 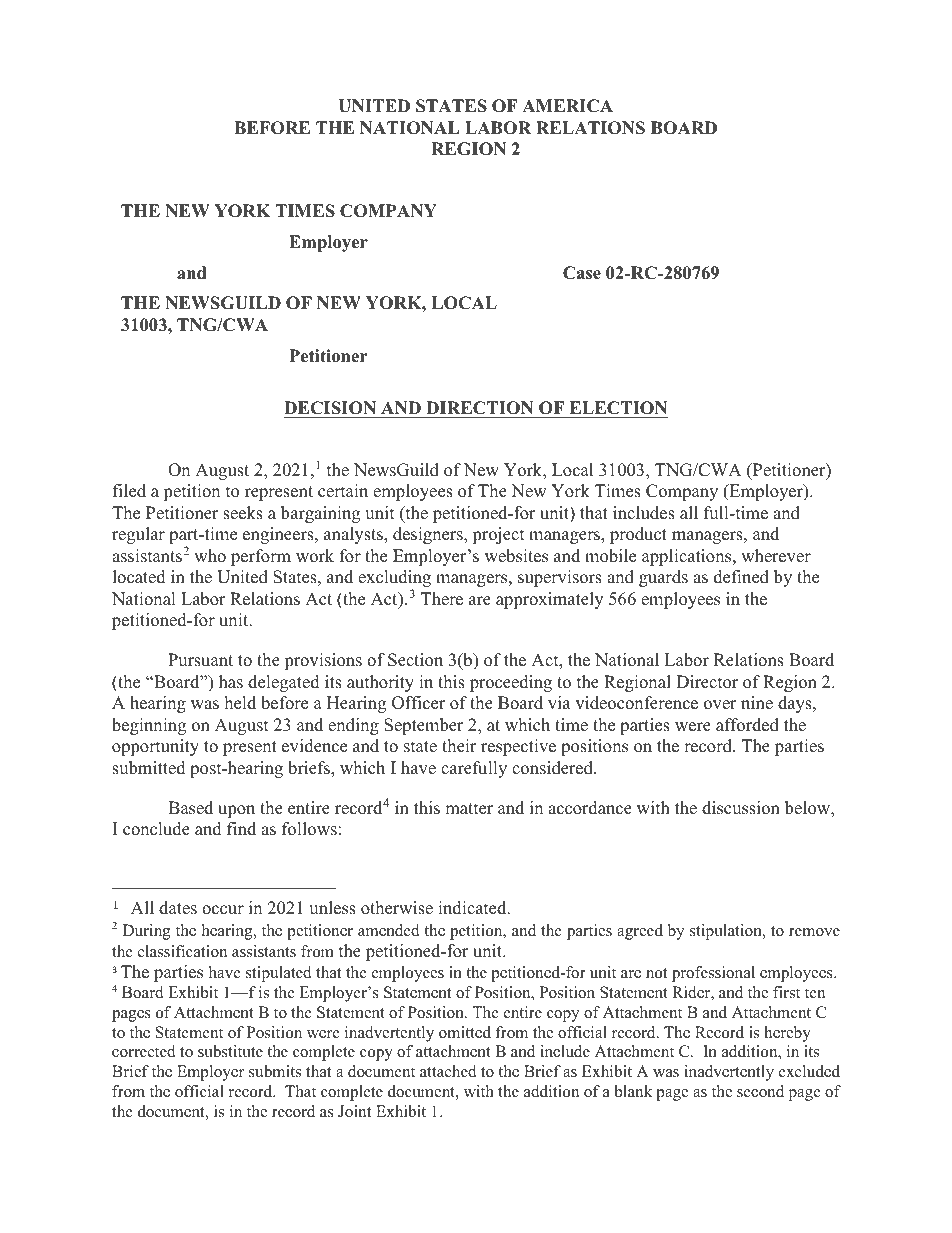 I want to click on second, so click(x=760, y=1091).
